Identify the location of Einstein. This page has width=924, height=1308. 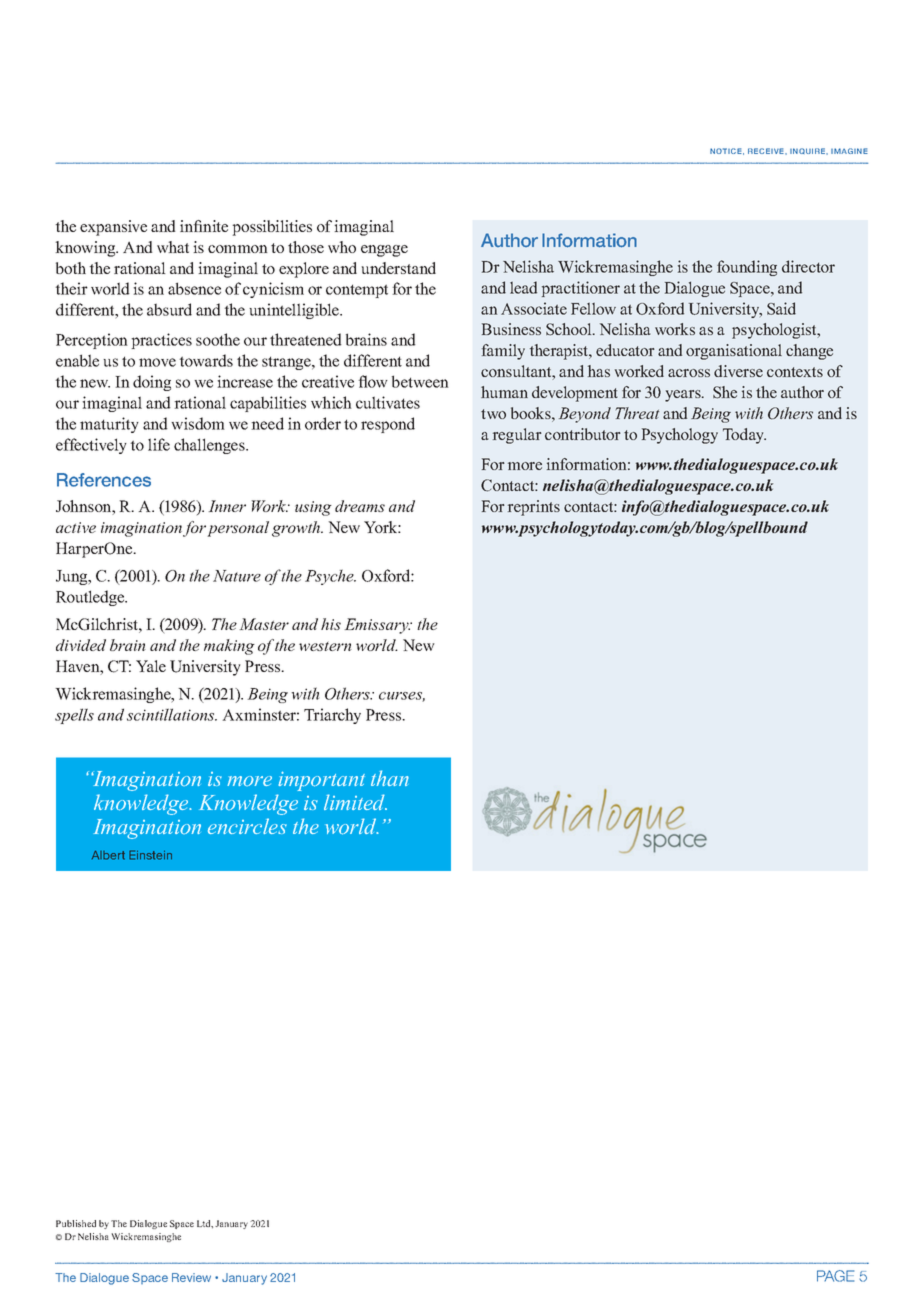
(150, 855).
